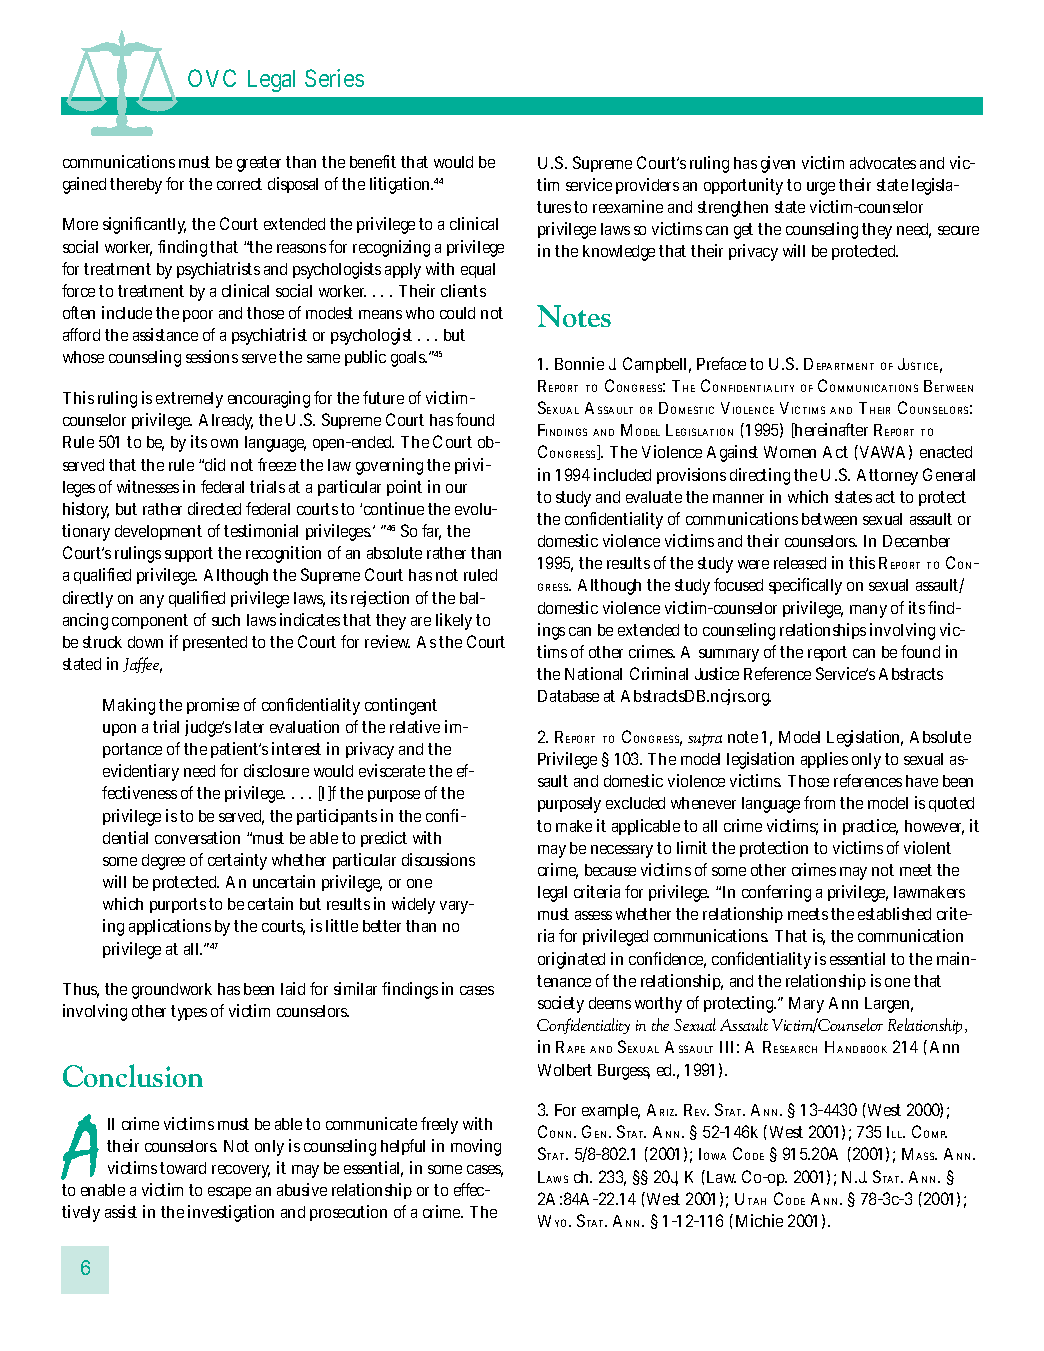 This page has height=1351, width=1044. What do you see at coordinates (883, 163) in the page?
I see `advocates` at bounding box center [883, 163].
